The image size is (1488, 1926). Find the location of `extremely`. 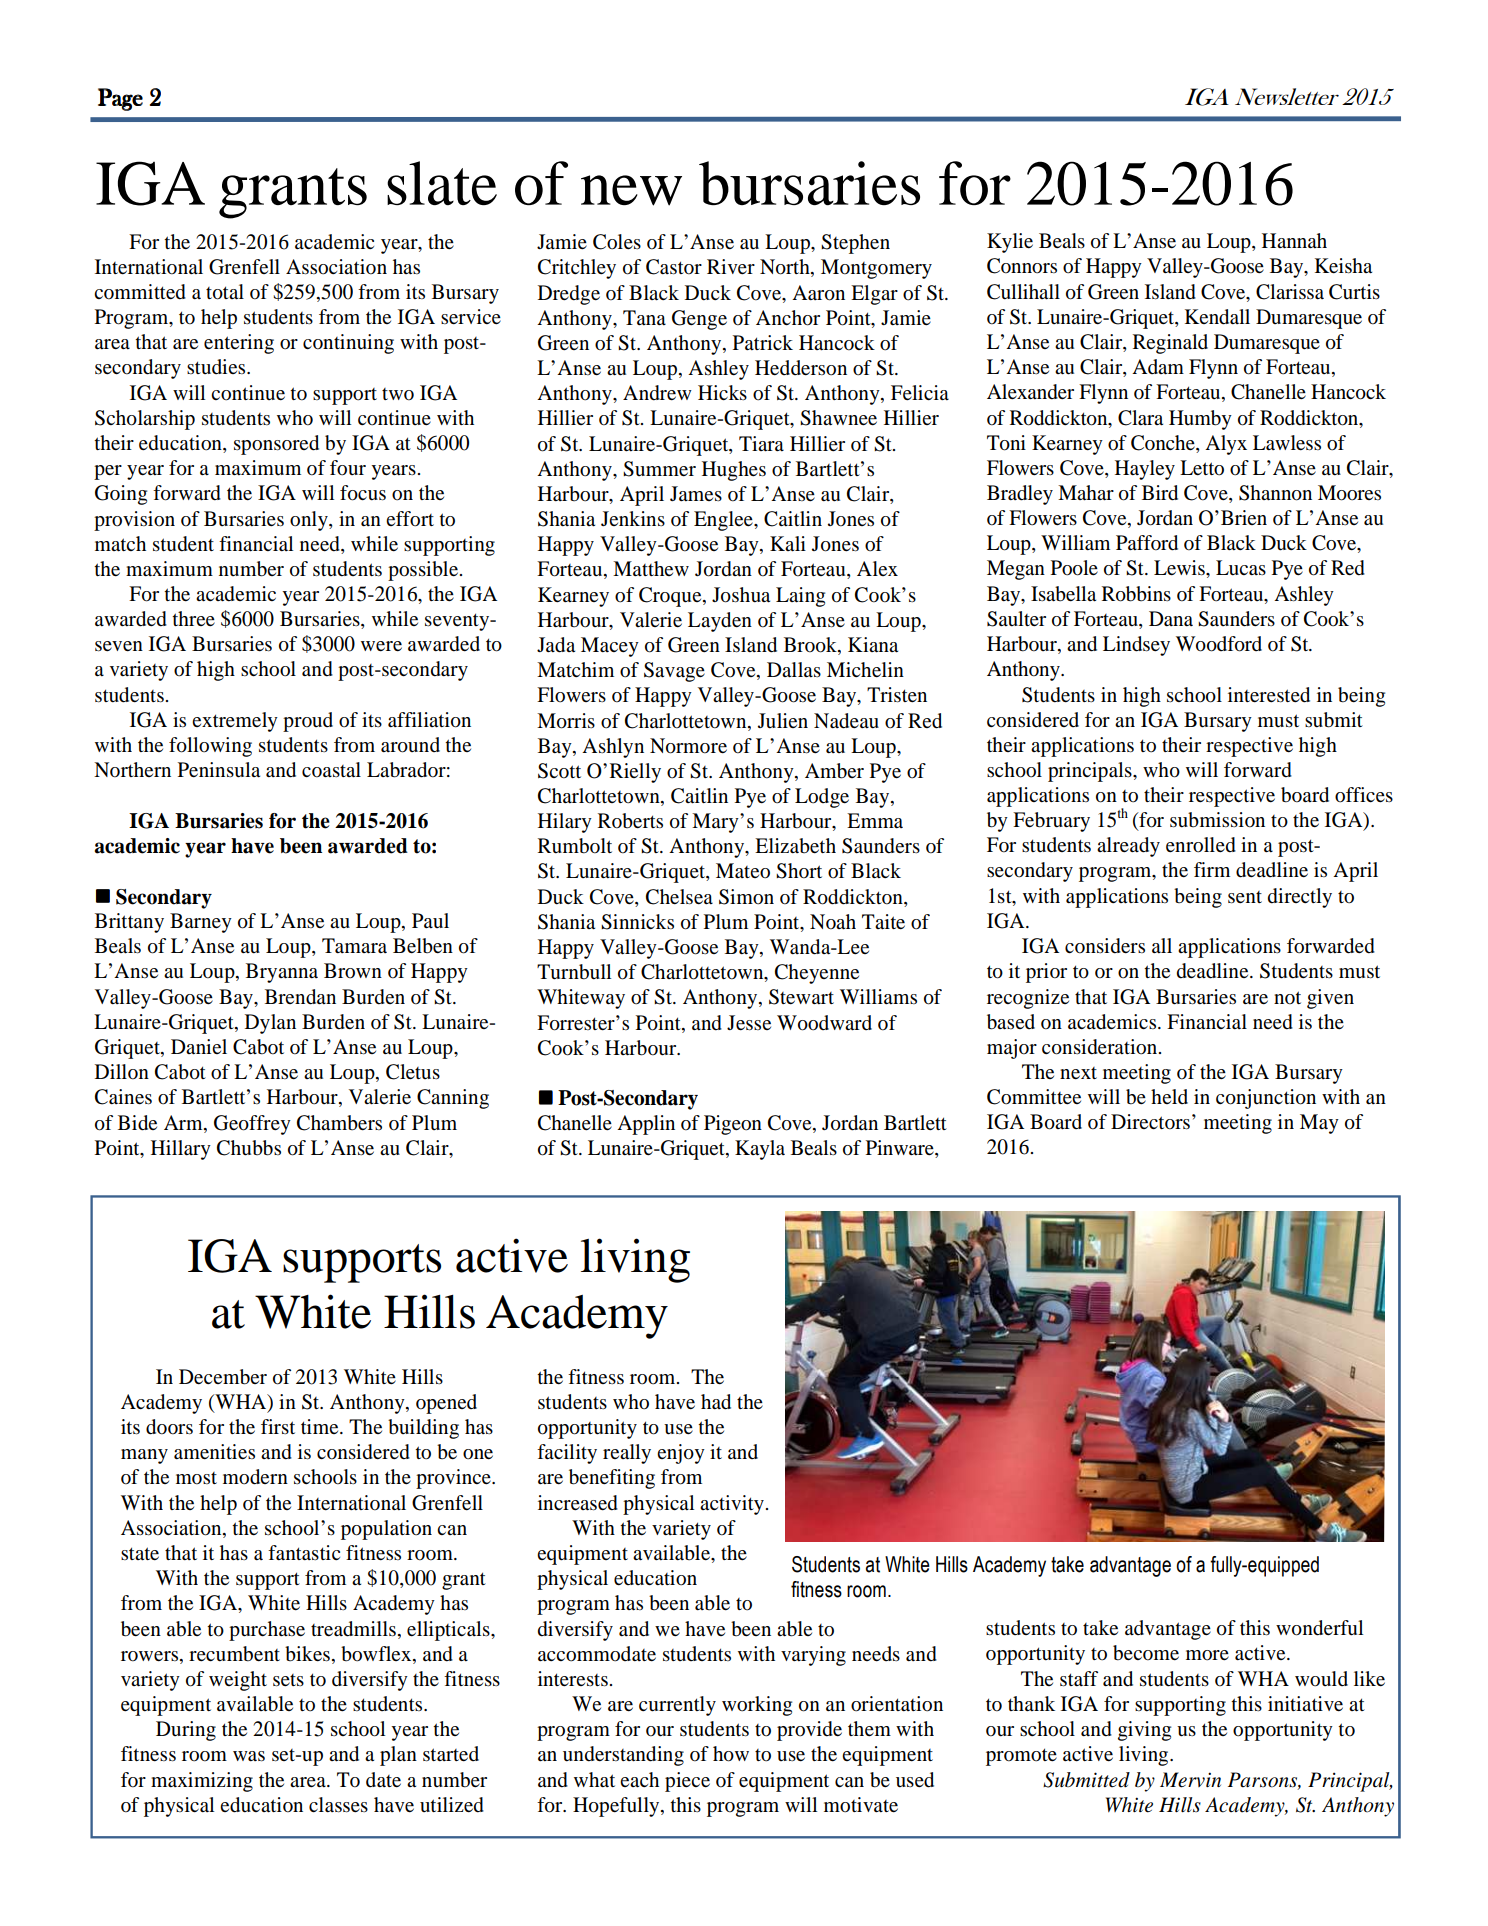

extremely is located at coordinates (235, 722).
